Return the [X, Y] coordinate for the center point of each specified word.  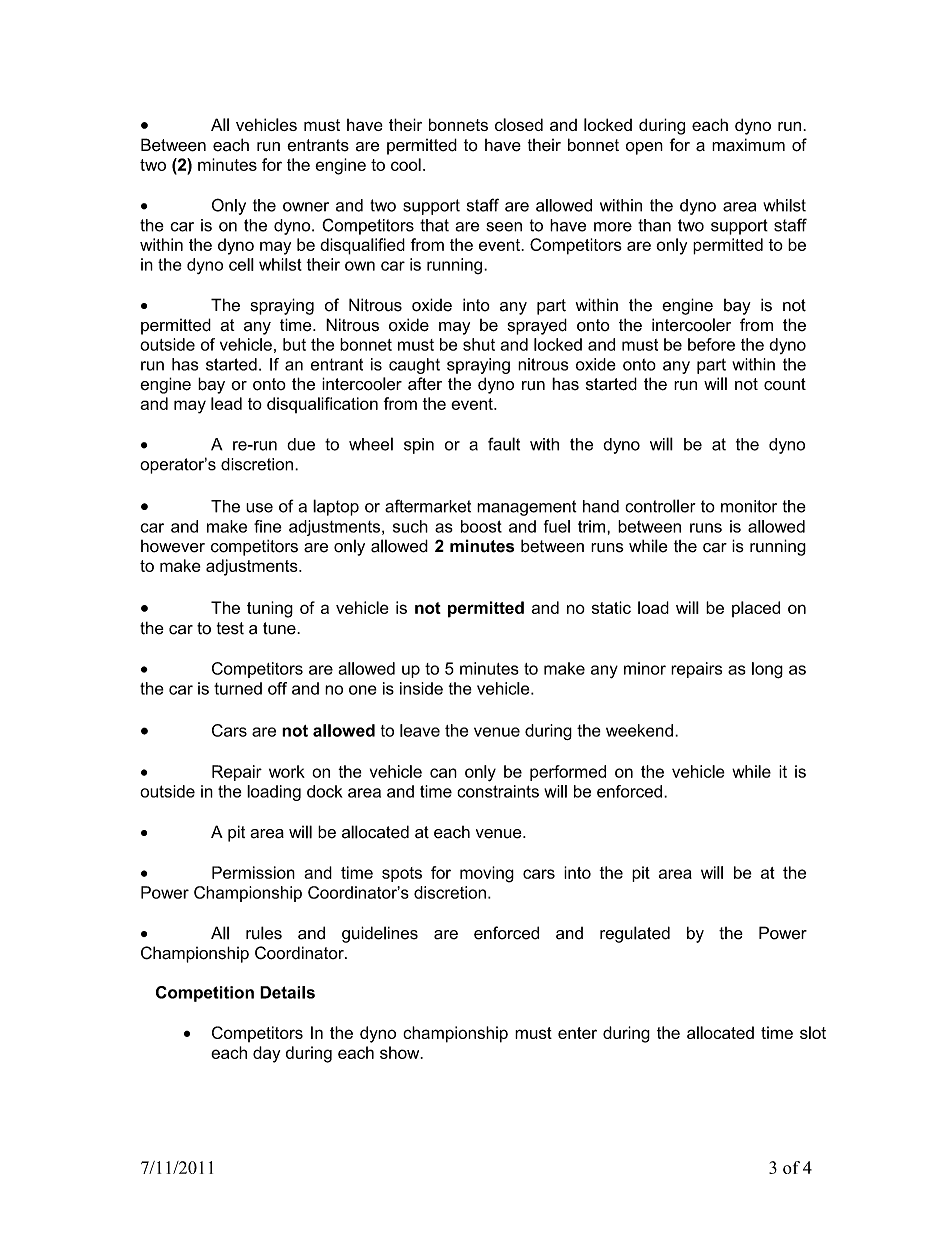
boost [481, 526]
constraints [498, 791]
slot [813, 1032]
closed [519, 124]
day [267, 1054]
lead [226, 403]
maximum [748, 145]
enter [577, 1033]
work [287, 771]
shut [479, 344]
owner [306, 207]
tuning [270, 609]
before [711, 344]
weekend [639, 730]
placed [756, 609]
